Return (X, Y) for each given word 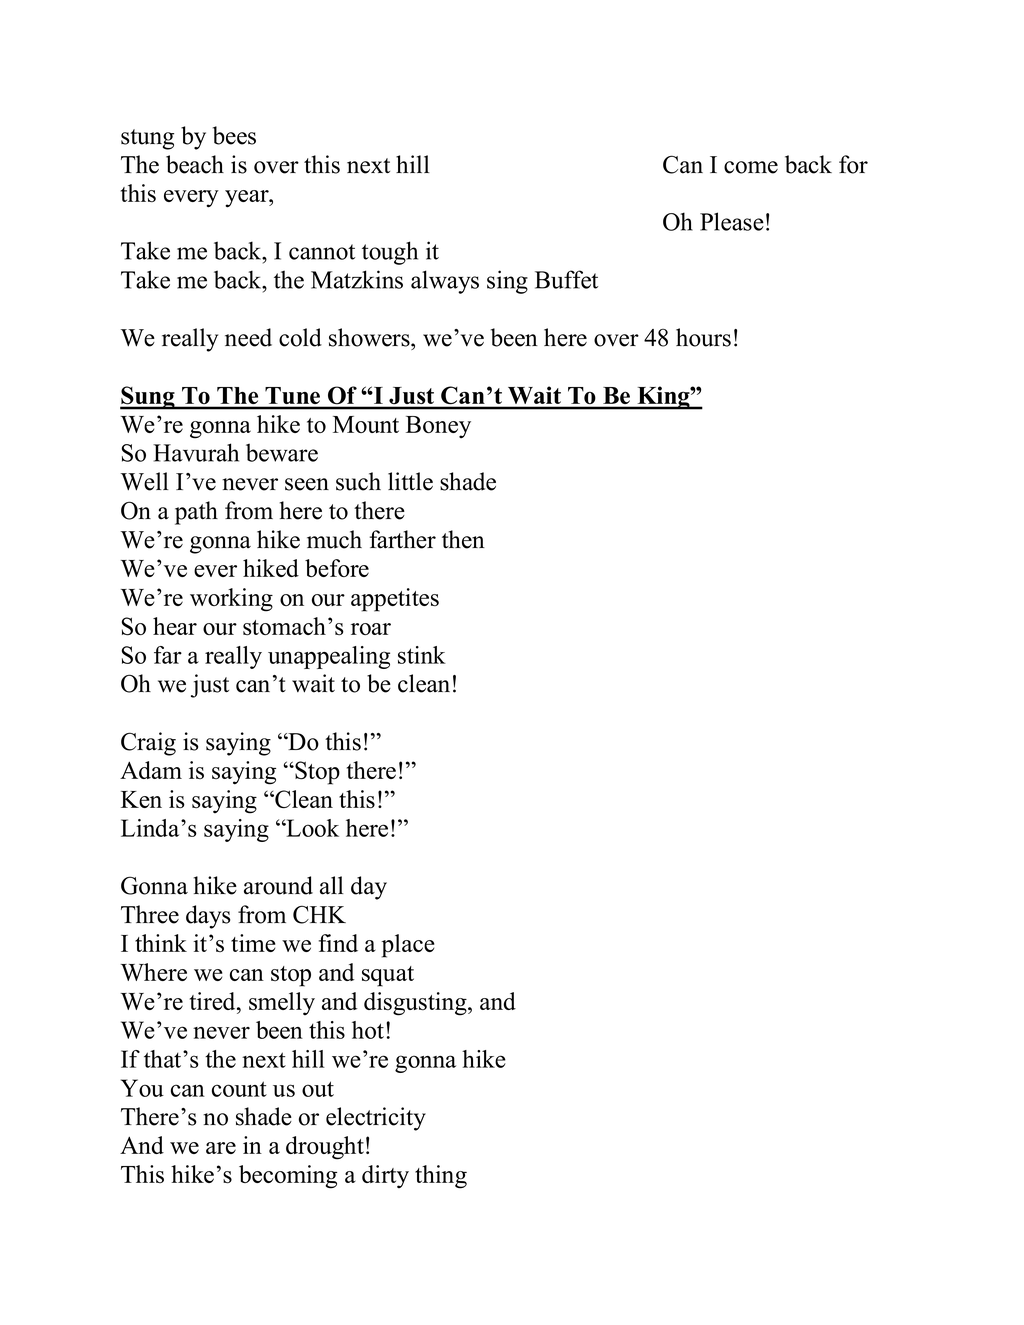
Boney (438, 427)
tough (390, 253)
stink (422, 655)
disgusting (416, 1004)
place (408, 946)
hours (703, 337)
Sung (148, 398)
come (751, 167)
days (208, 917)
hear (175, 626)
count (239, 1089)
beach (195, 164)
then (463, 539)
